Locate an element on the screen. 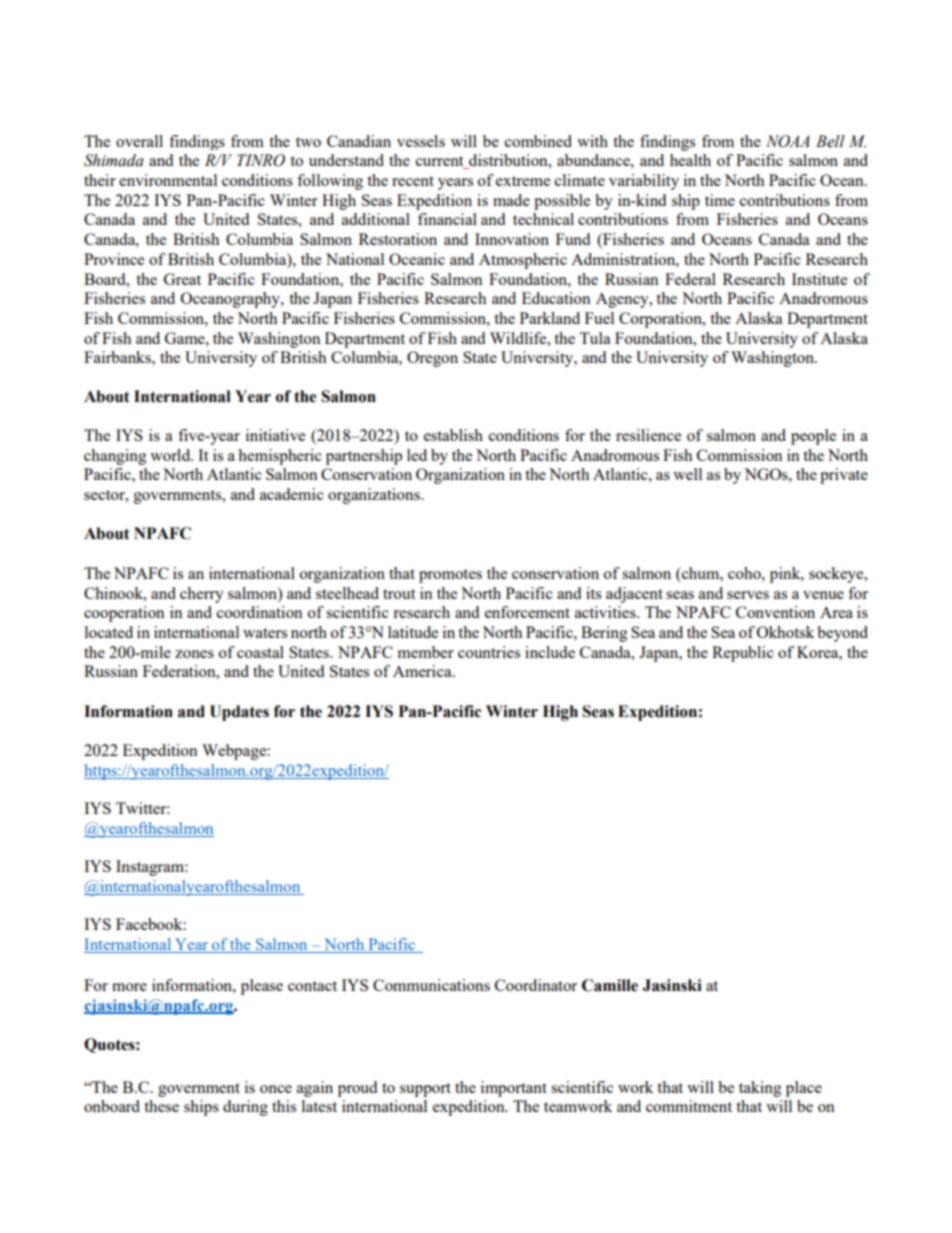  Communications is located at coordinates (431, 985).
